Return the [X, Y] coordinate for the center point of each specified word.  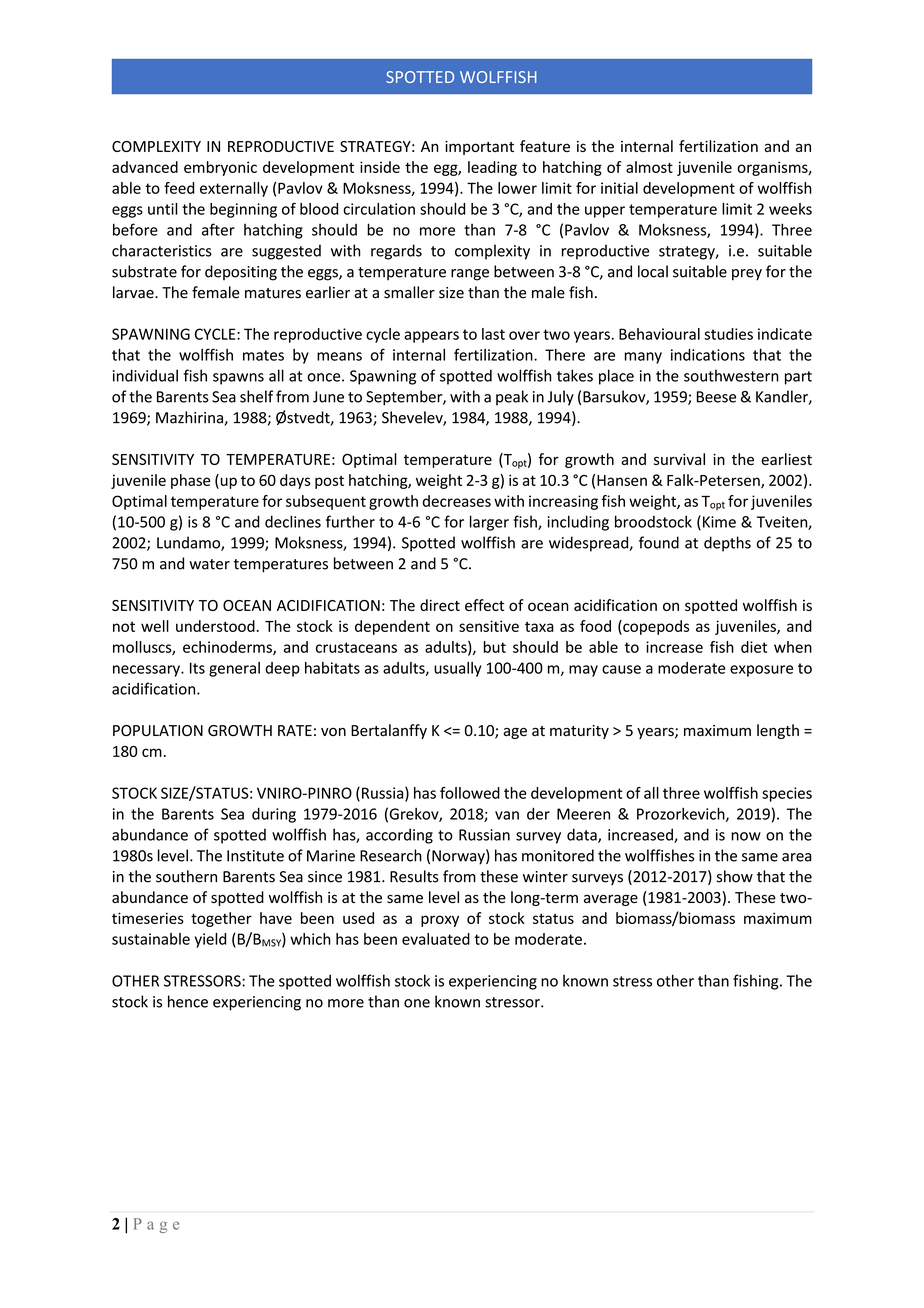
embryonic [220, 168]
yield [211, 940]
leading [492, 168]
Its [197, 668]
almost [649, 167]
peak [512, 398]
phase [190, 481]
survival [679, 459]
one [417, 1003]
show [735, 876]
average [611, 900]
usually [458, 669]
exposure [761, 671]
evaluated [436, 939]
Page [156, 1225]
